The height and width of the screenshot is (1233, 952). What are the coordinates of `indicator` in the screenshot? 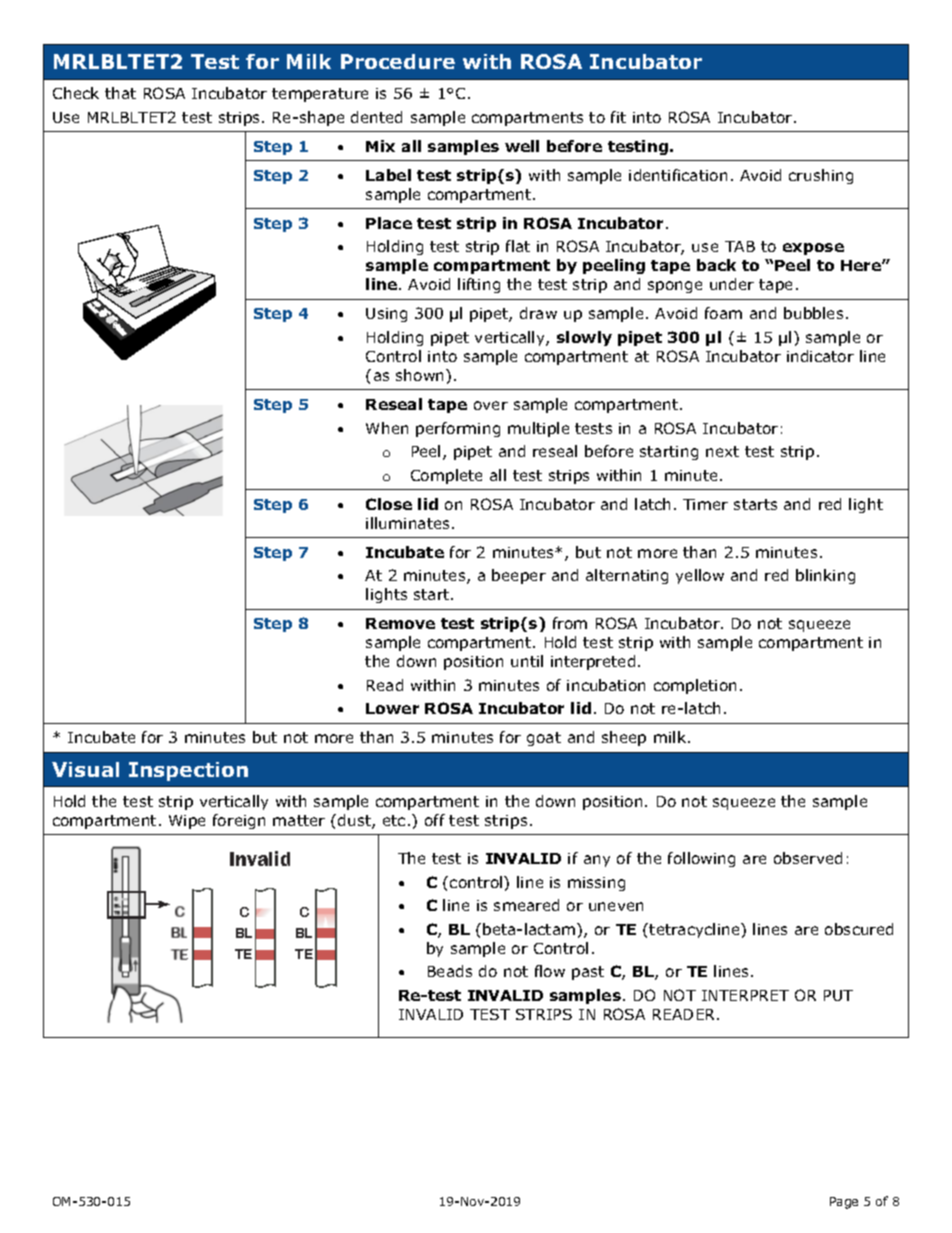 It's located at (820, 356).
